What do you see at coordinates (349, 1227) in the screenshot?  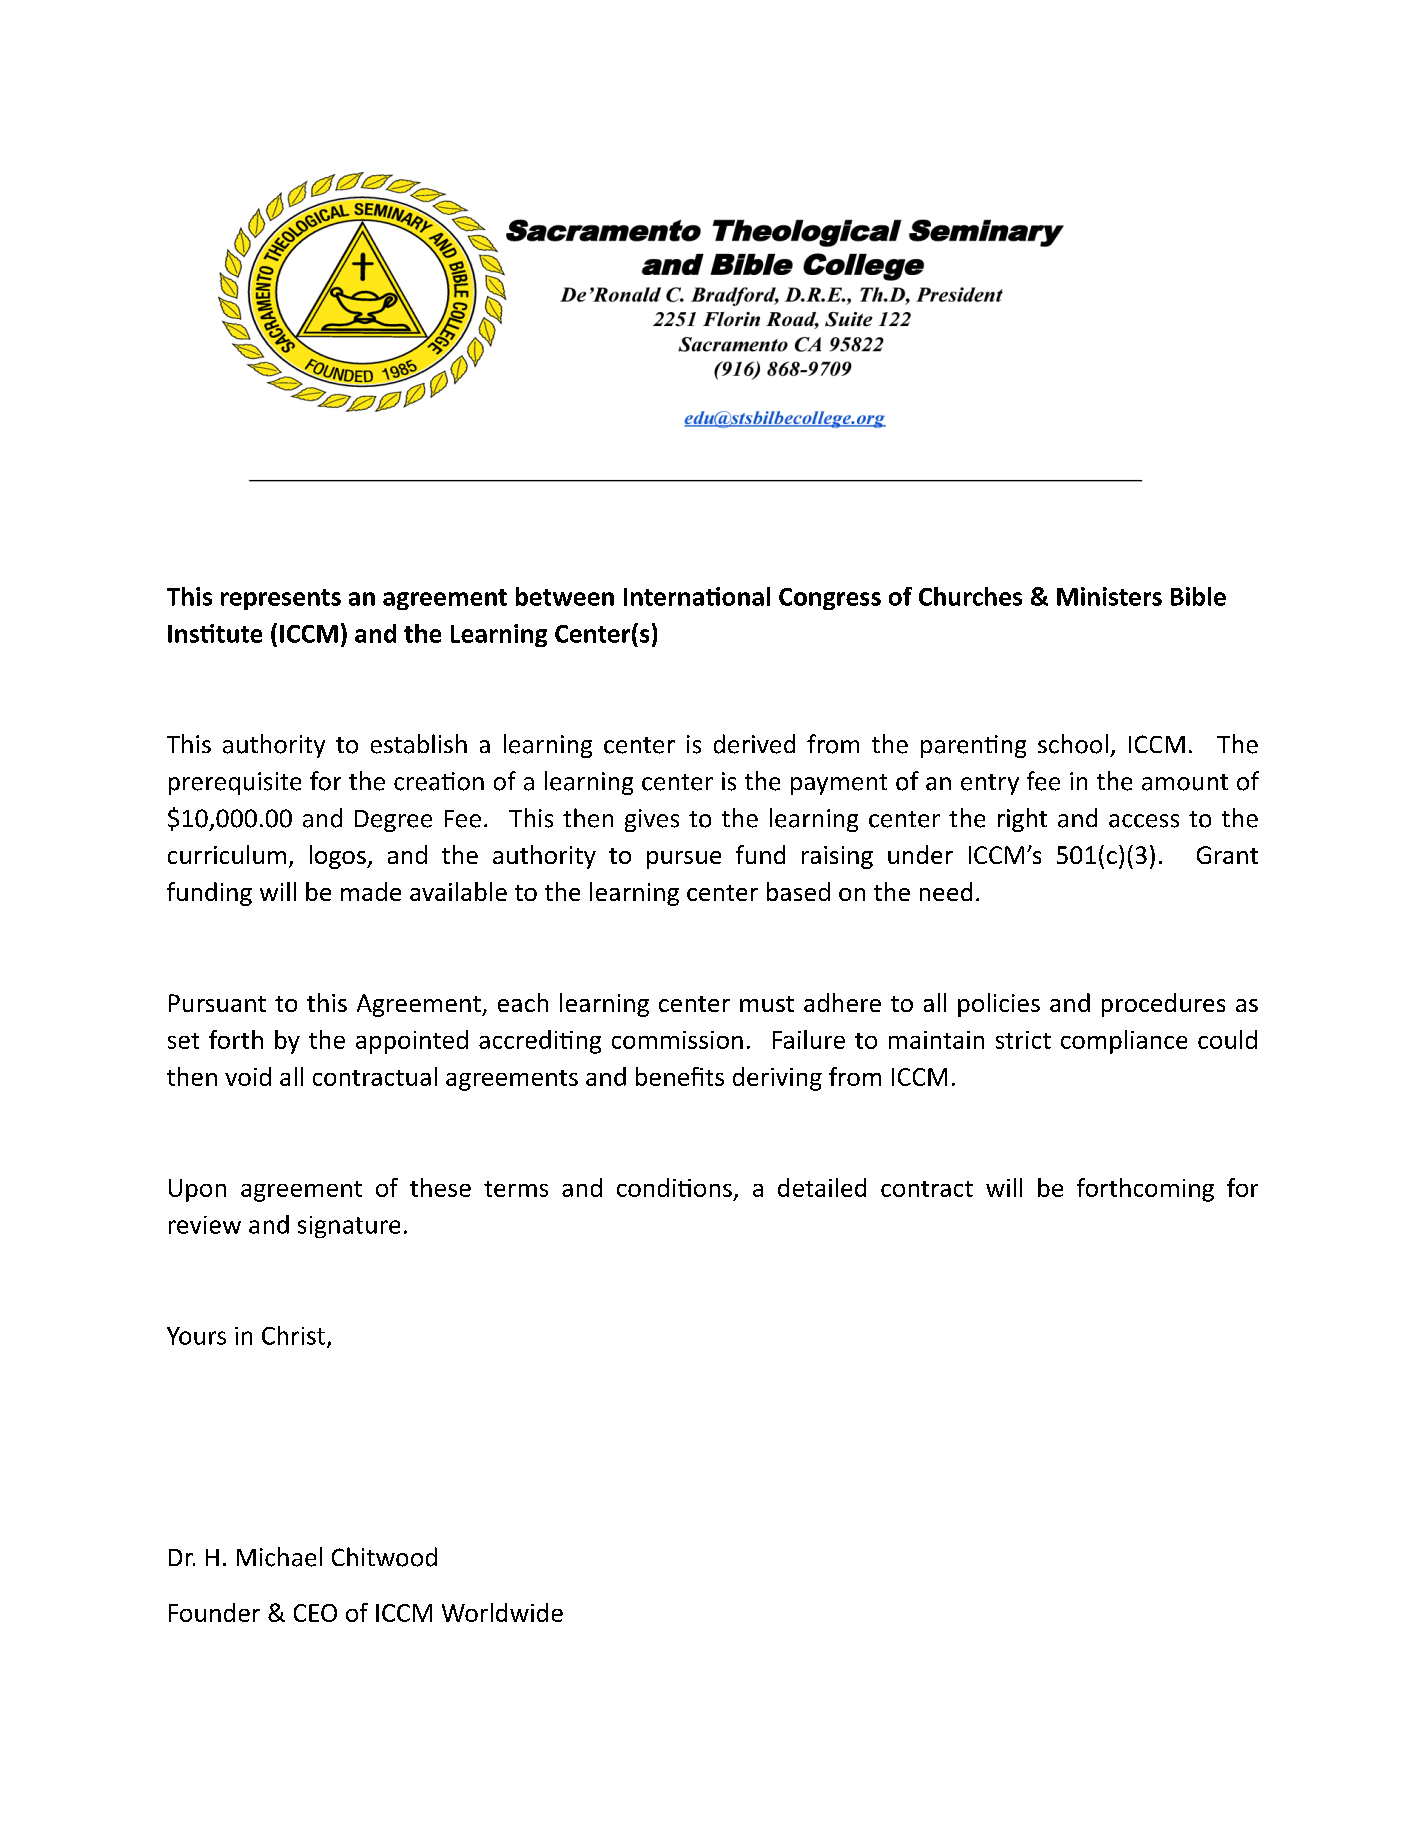 I see `signature` at bounding box center [349, 1227].
